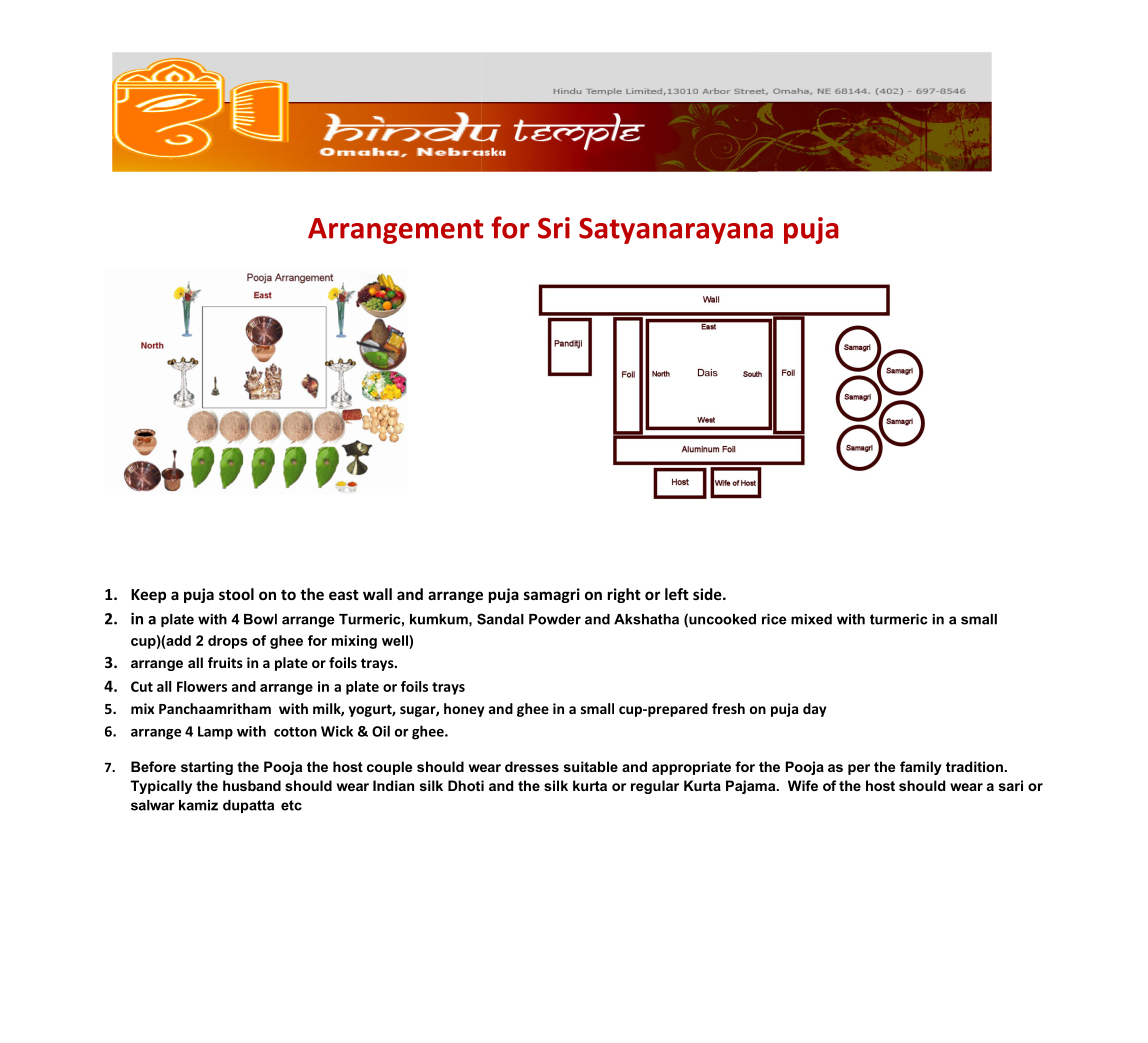 The image size is (1148, 1043). Describe the element at coordinates (252, 785) in the page. I see `husband` at that location.
